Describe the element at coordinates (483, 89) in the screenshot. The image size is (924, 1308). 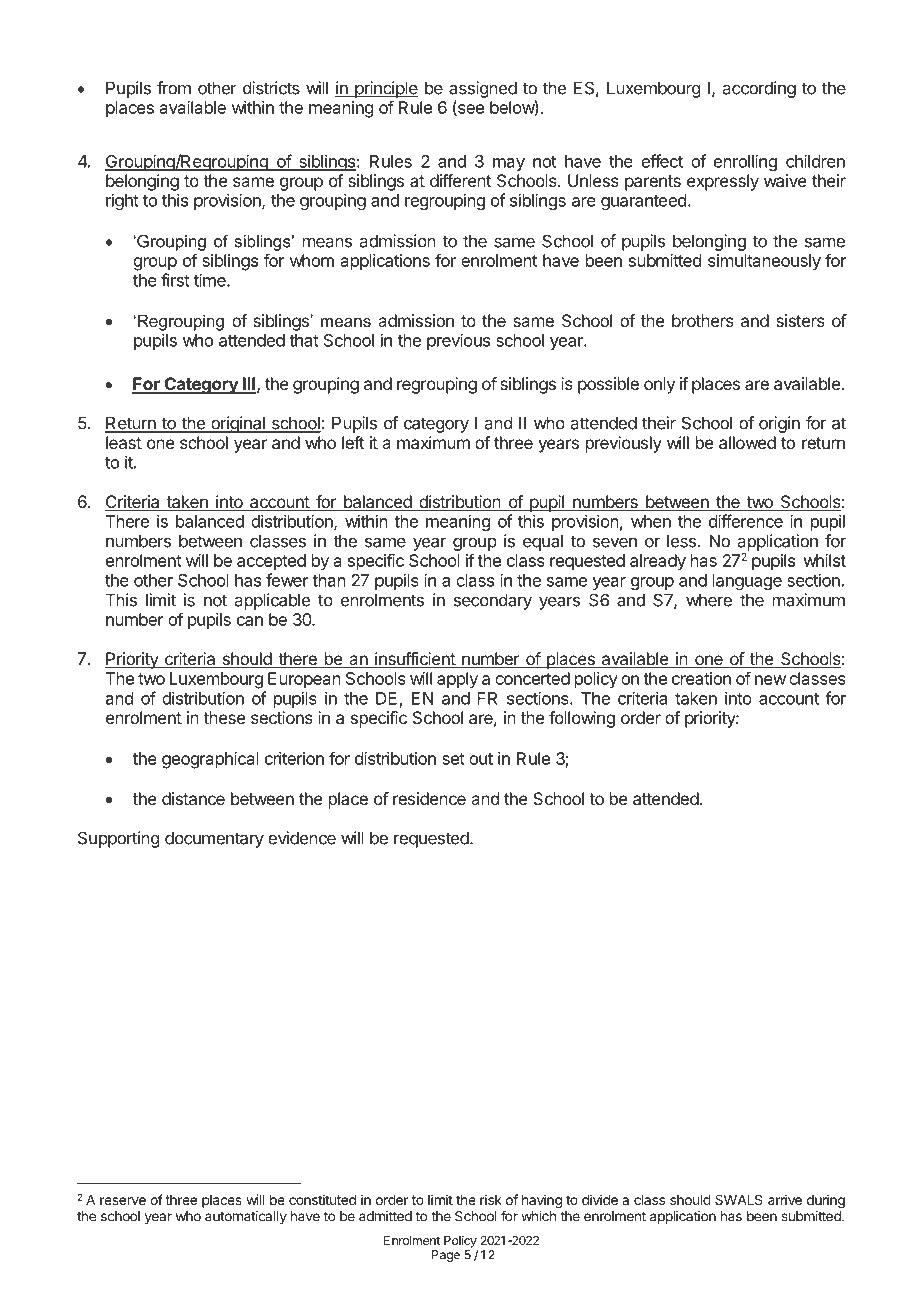
I see `assigned` at that location.
